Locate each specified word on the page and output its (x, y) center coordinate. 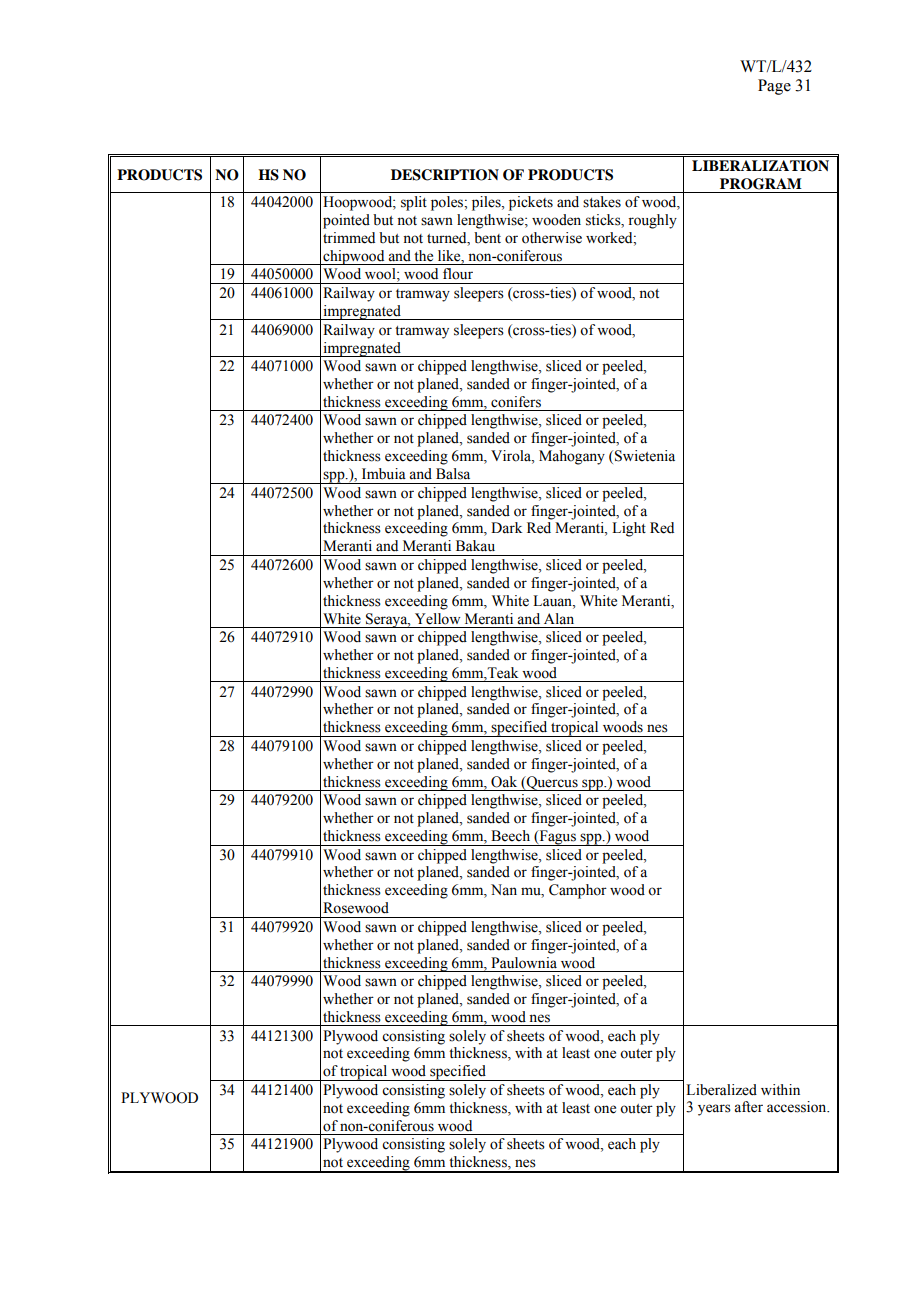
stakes (602, 202)
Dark (506, 528)
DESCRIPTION (445, 175)
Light (629, 529)
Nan (504, 890)
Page (774, 87)
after (748, 1107)
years (714, 1110)
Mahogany (572, 457)
